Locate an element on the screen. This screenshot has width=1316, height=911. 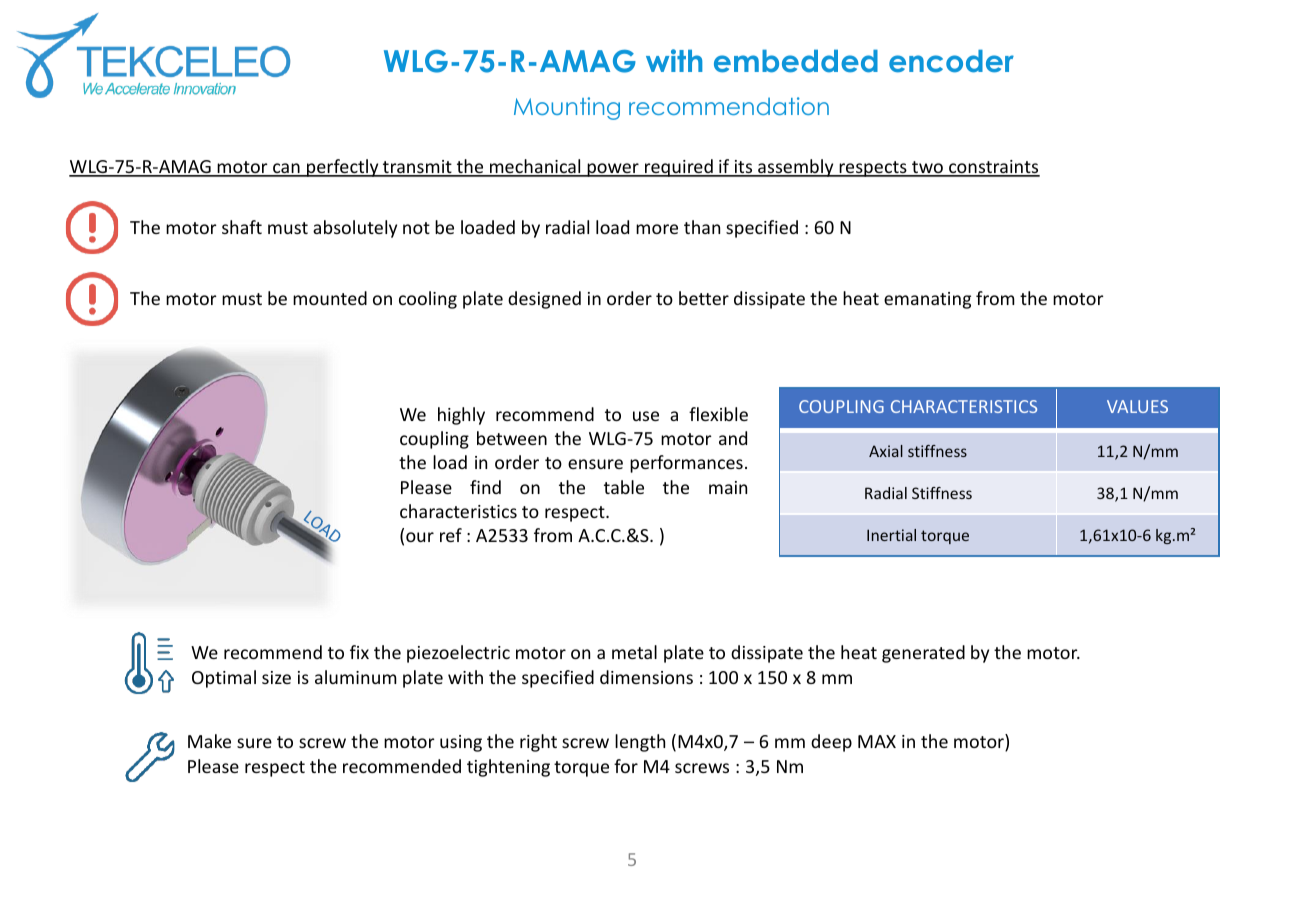
absolutely is located at coordinates (355, 229).
